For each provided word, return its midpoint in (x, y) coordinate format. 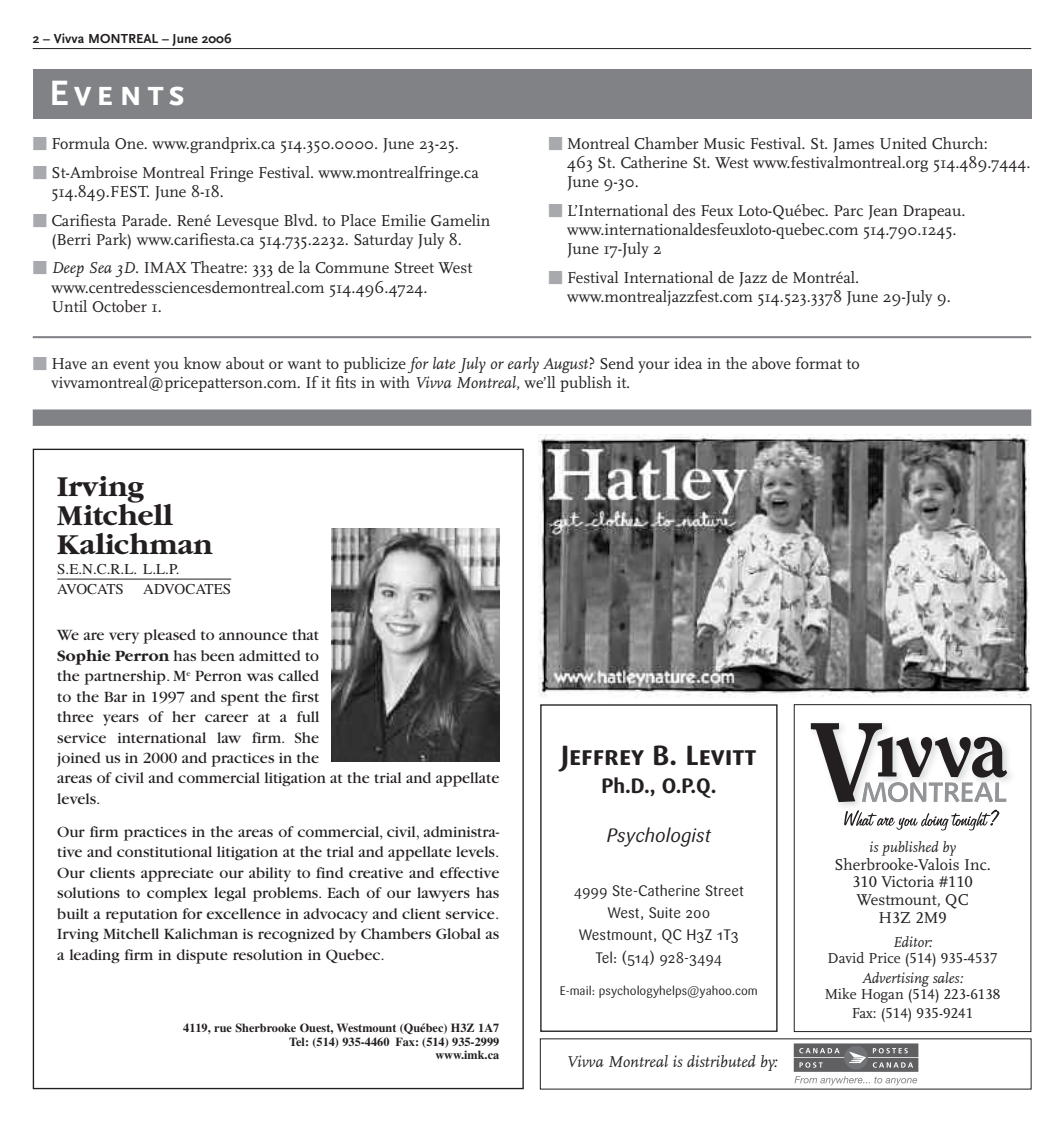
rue (223, 1029)
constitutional (164, 851)
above (771, 363)
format (819, 363)
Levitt (721, 755)
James (853, 145)
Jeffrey (601, 758)
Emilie (404, 220)
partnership (126, 677)
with (395, 382)
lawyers (443, 894)
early (523, 365)
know (202, 363)
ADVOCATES (186, 589)
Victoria (907, 882)
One (130, 143)
